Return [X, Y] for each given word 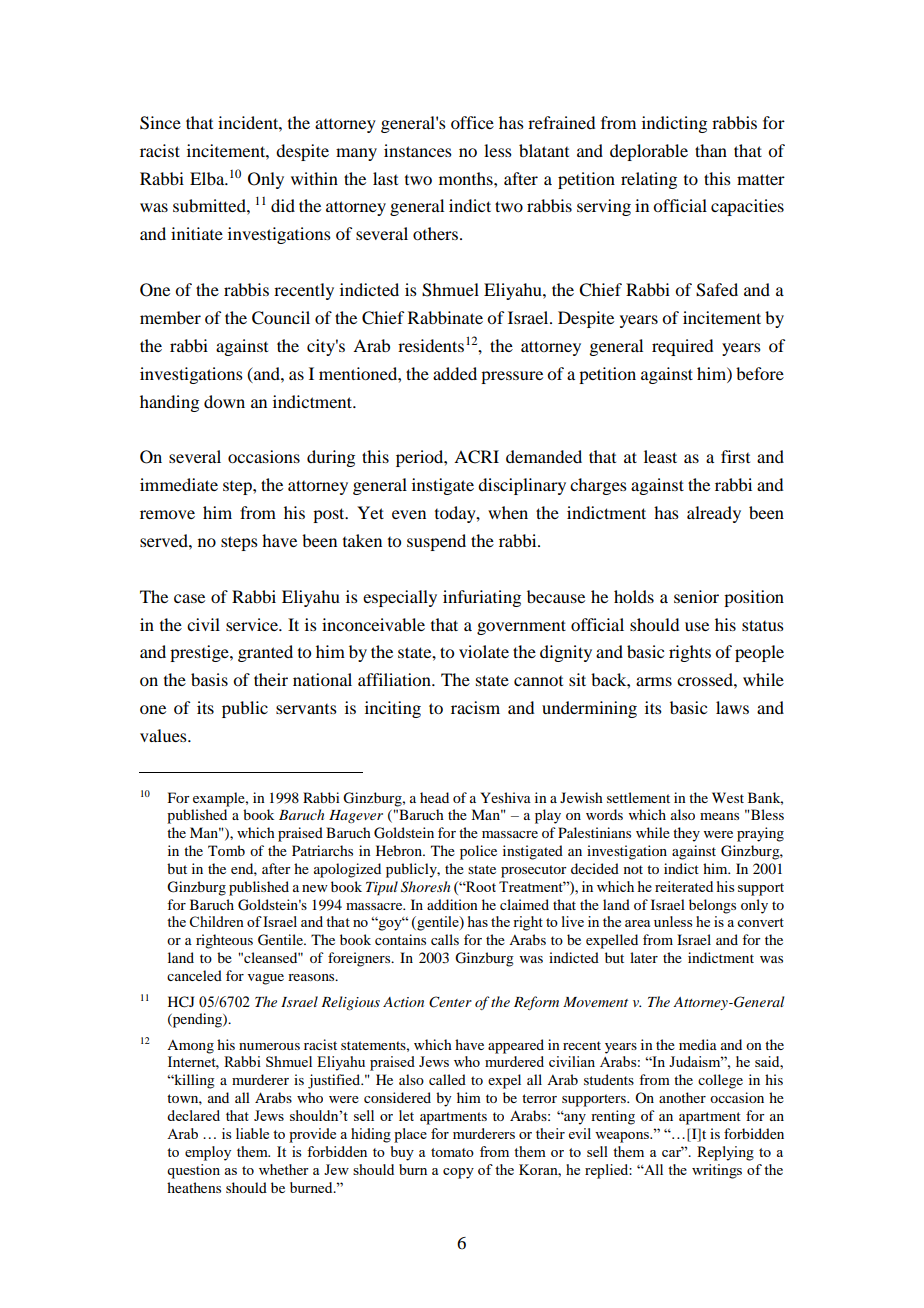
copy [458, 1173]
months [467, 178]
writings [717, 1171]
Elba [208, 178]
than [711, 150]
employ [208, 1153]
